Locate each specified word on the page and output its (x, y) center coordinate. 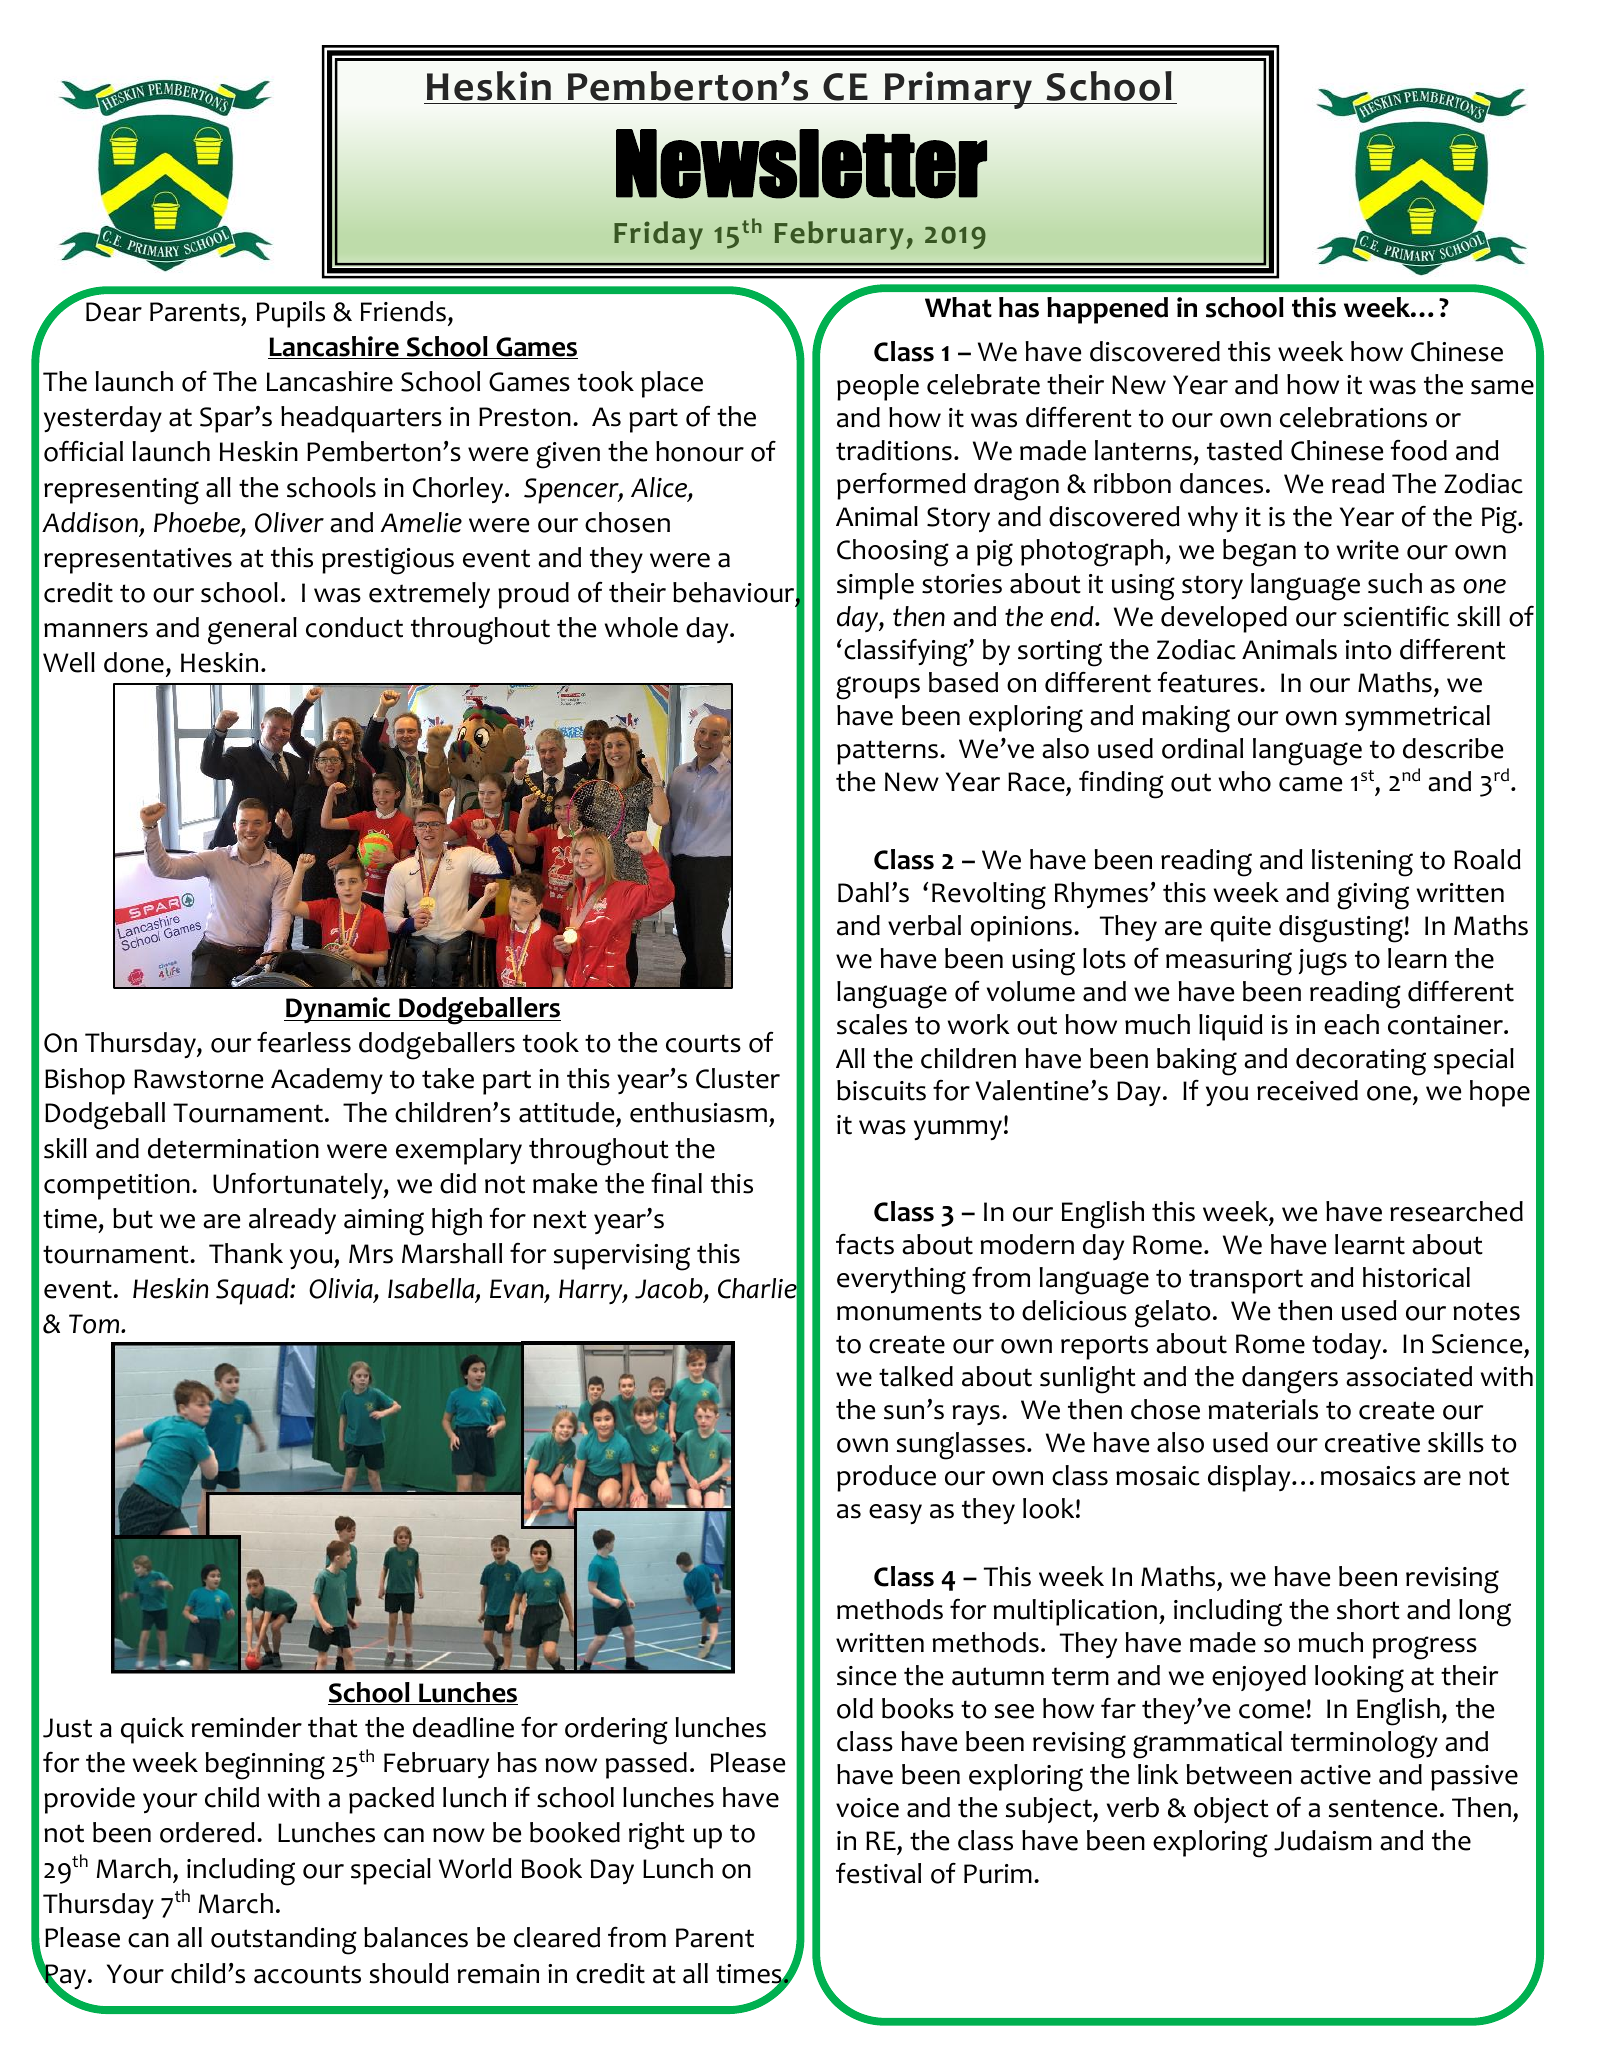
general (252, 631)
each (1351, 1024)
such (1395, 583)
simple (875, 586)
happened (1107, 310)
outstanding (284, 1941)
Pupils (291, 314)
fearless (304, 1042)
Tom (95, 1324)
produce (886, 1478)
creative (1372, 1443)
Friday (658, 235)
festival (878, 1873)
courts (703, 1043)
